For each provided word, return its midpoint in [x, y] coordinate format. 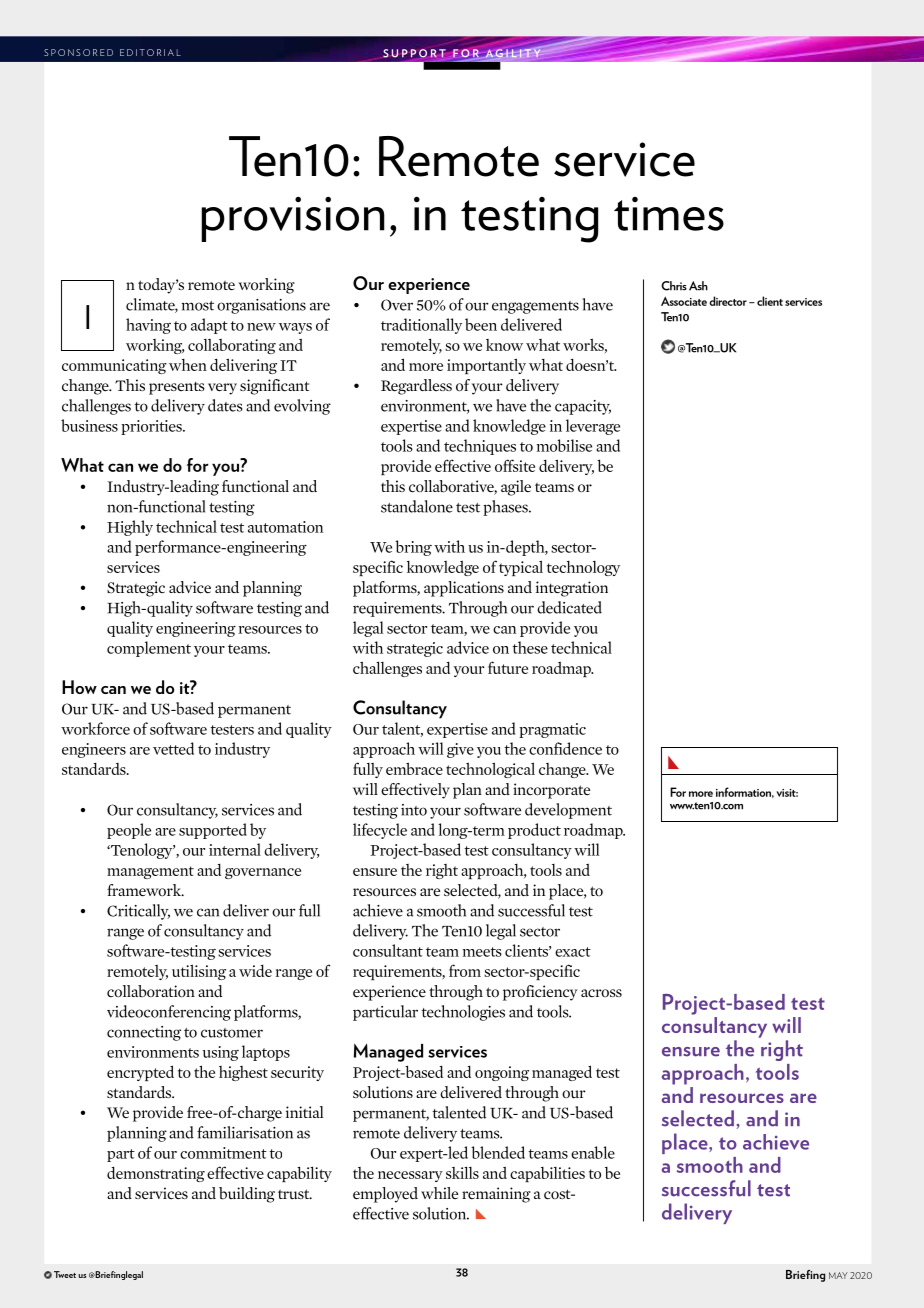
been [481, 324]
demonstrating [156, 1174]
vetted [173, 748]
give [460, 750]
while [439, 1193]
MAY [838, 1275]
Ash [698, 286]
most [198, 306]
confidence [565, 748]
